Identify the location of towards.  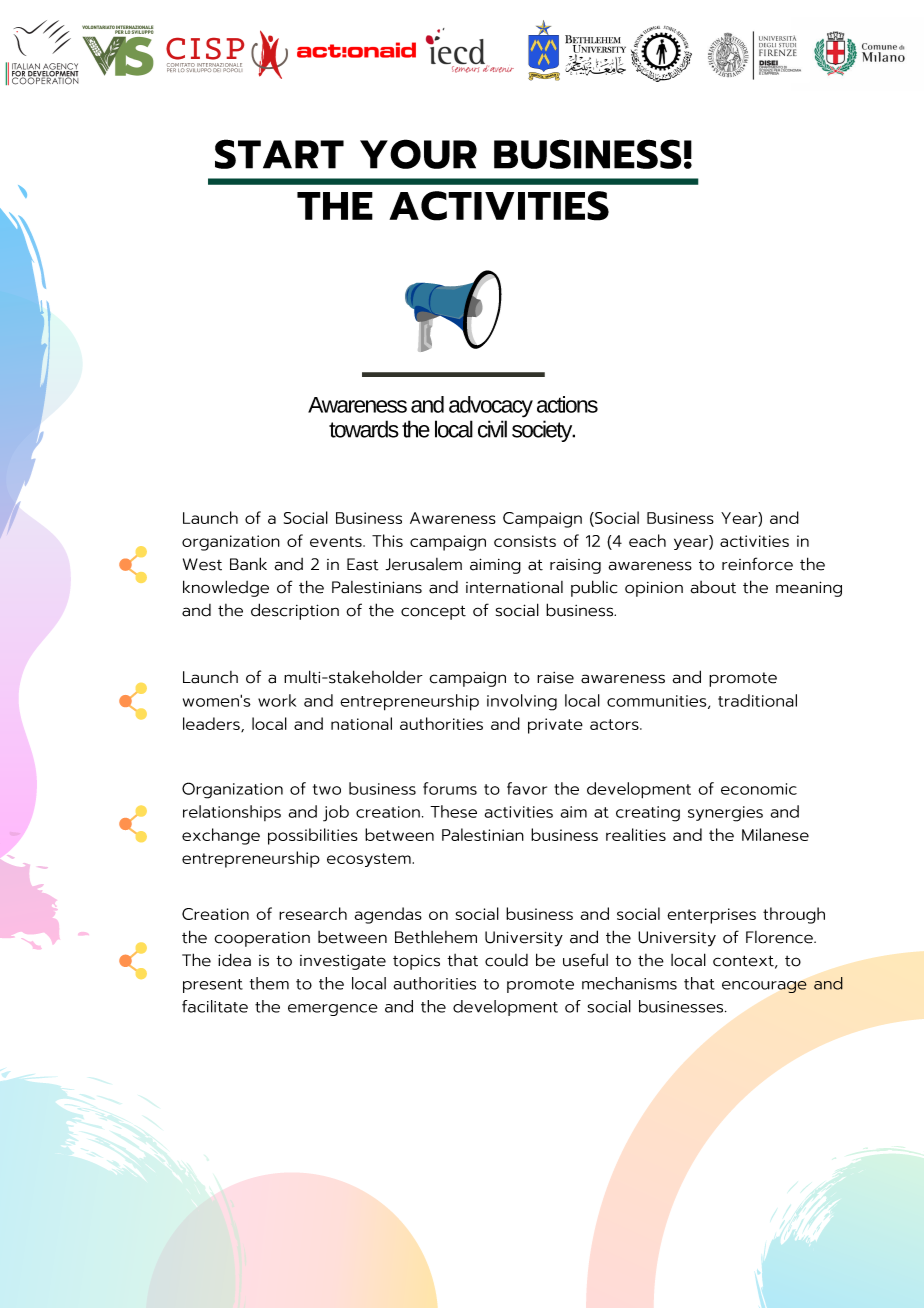
(364, 429).
